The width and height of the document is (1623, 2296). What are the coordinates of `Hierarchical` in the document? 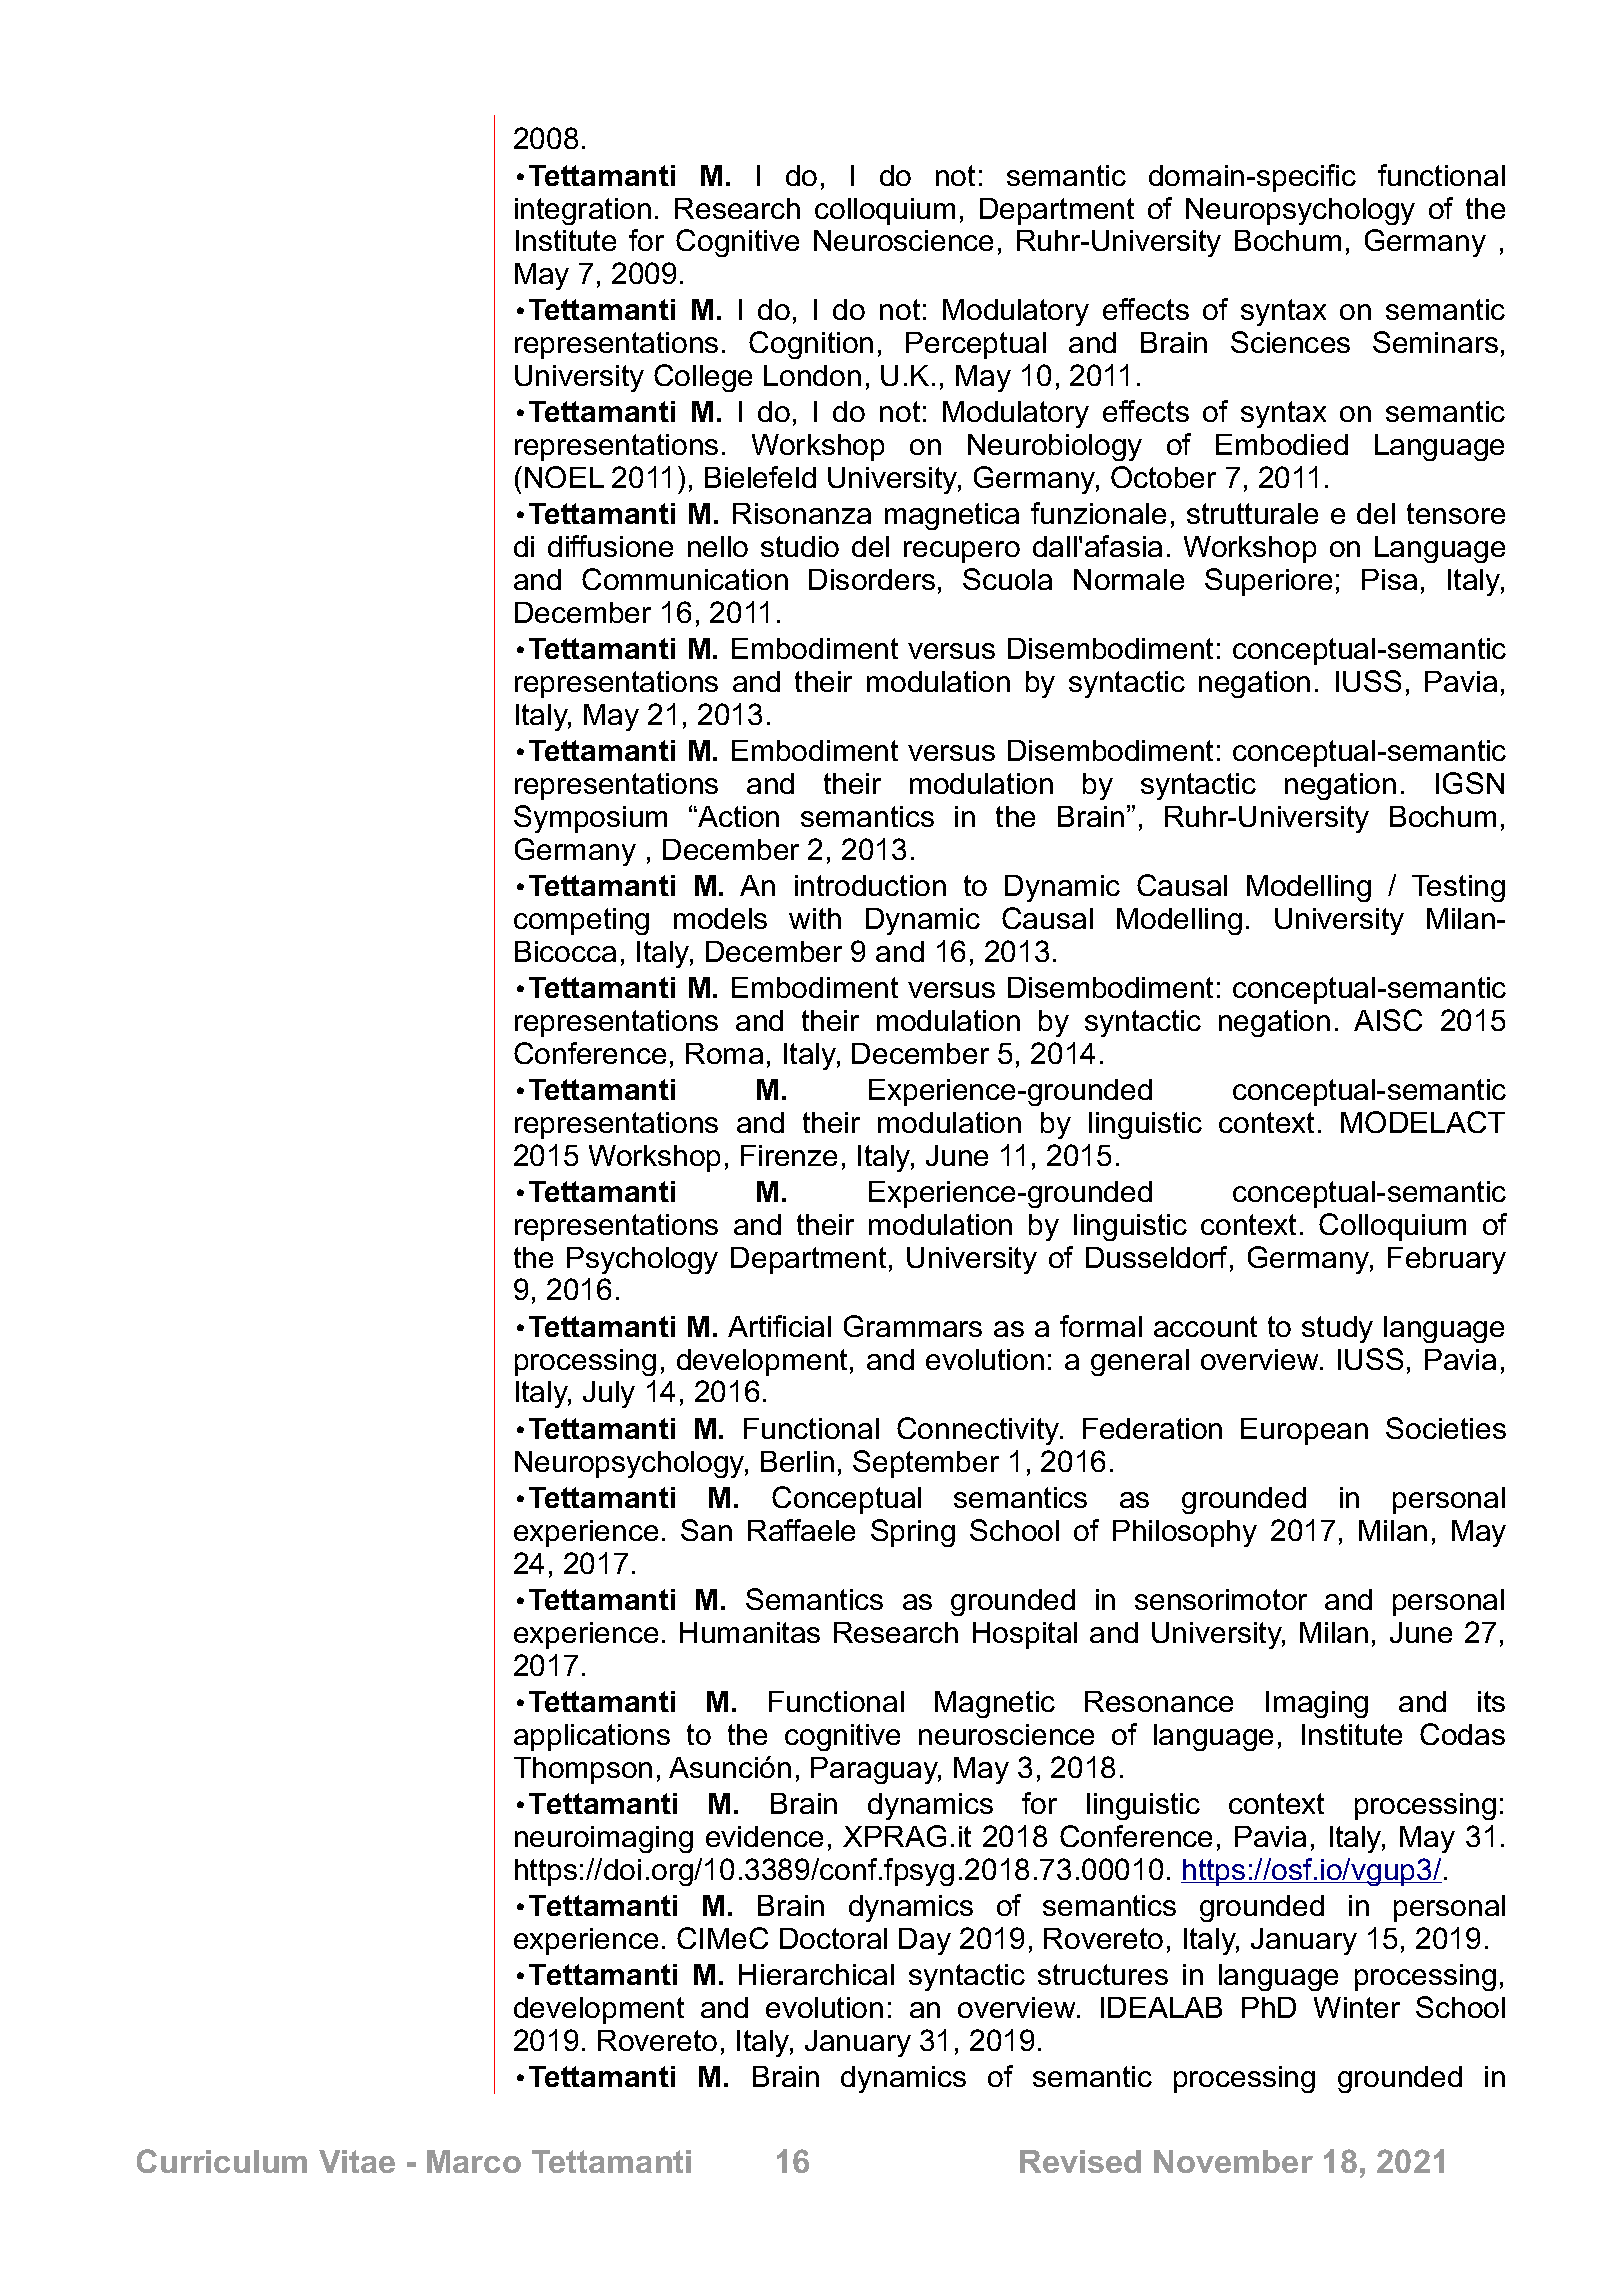 It's located at (816, 1974).
